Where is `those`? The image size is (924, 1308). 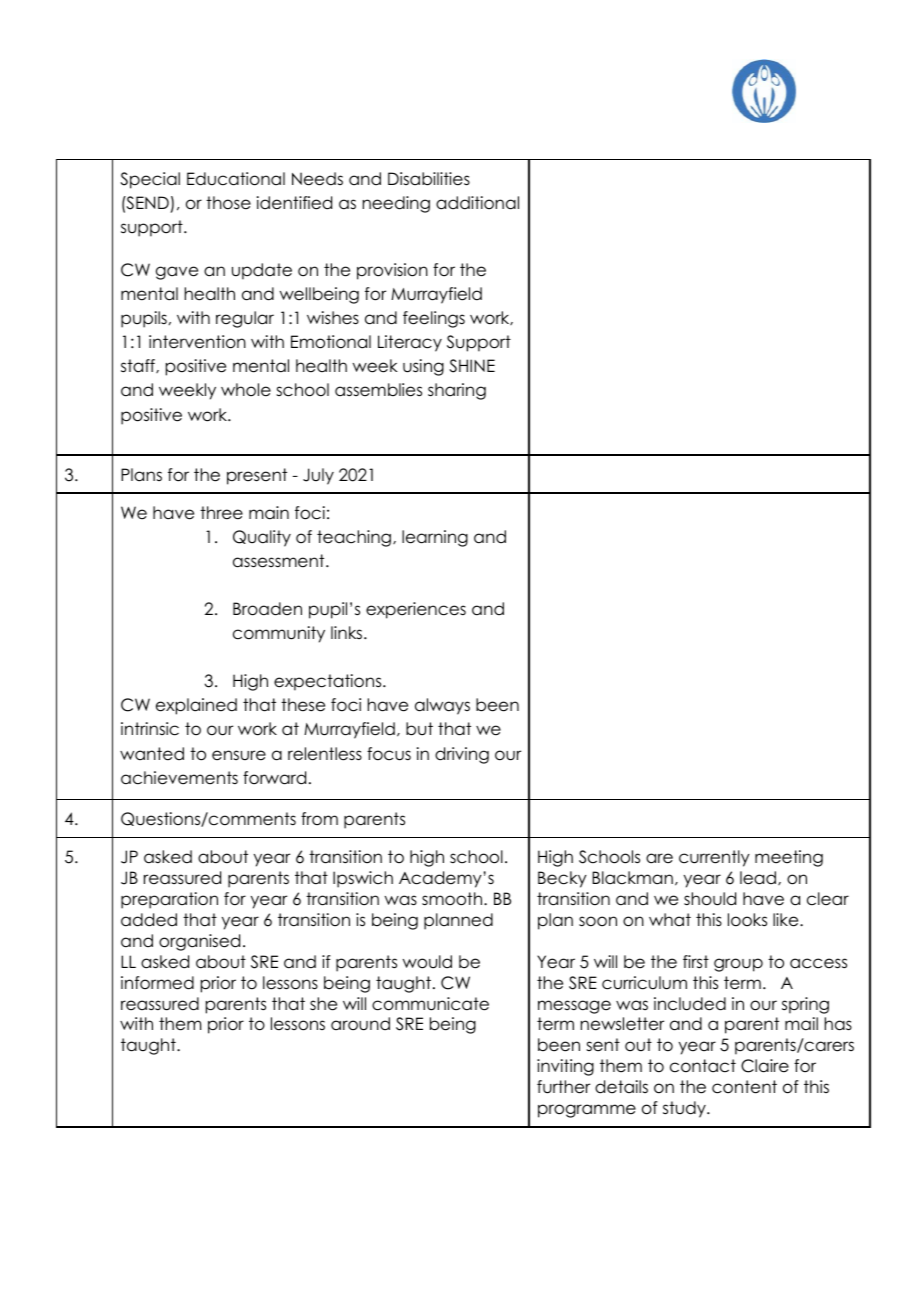 those is located at coordinates (228, 203).
